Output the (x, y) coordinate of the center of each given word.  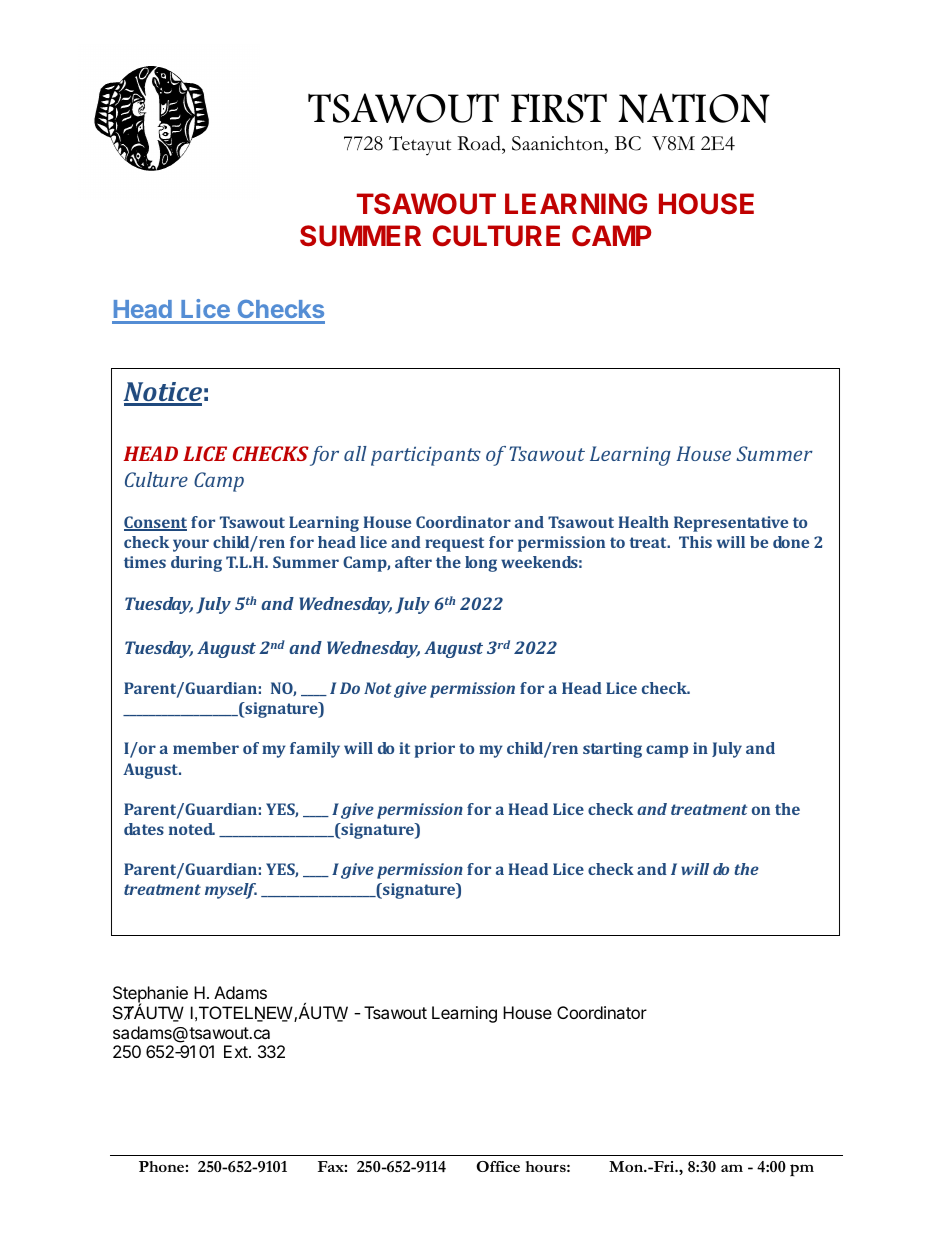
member (206, 748)
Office (498, 1166)
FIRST (559, 108)
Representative (731, 524)
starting (612, 750)
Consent (155, 523)
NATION (694, 108)
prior (435, 750)
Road (480, 145)
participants (426, 456)
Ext (237, 1051)
